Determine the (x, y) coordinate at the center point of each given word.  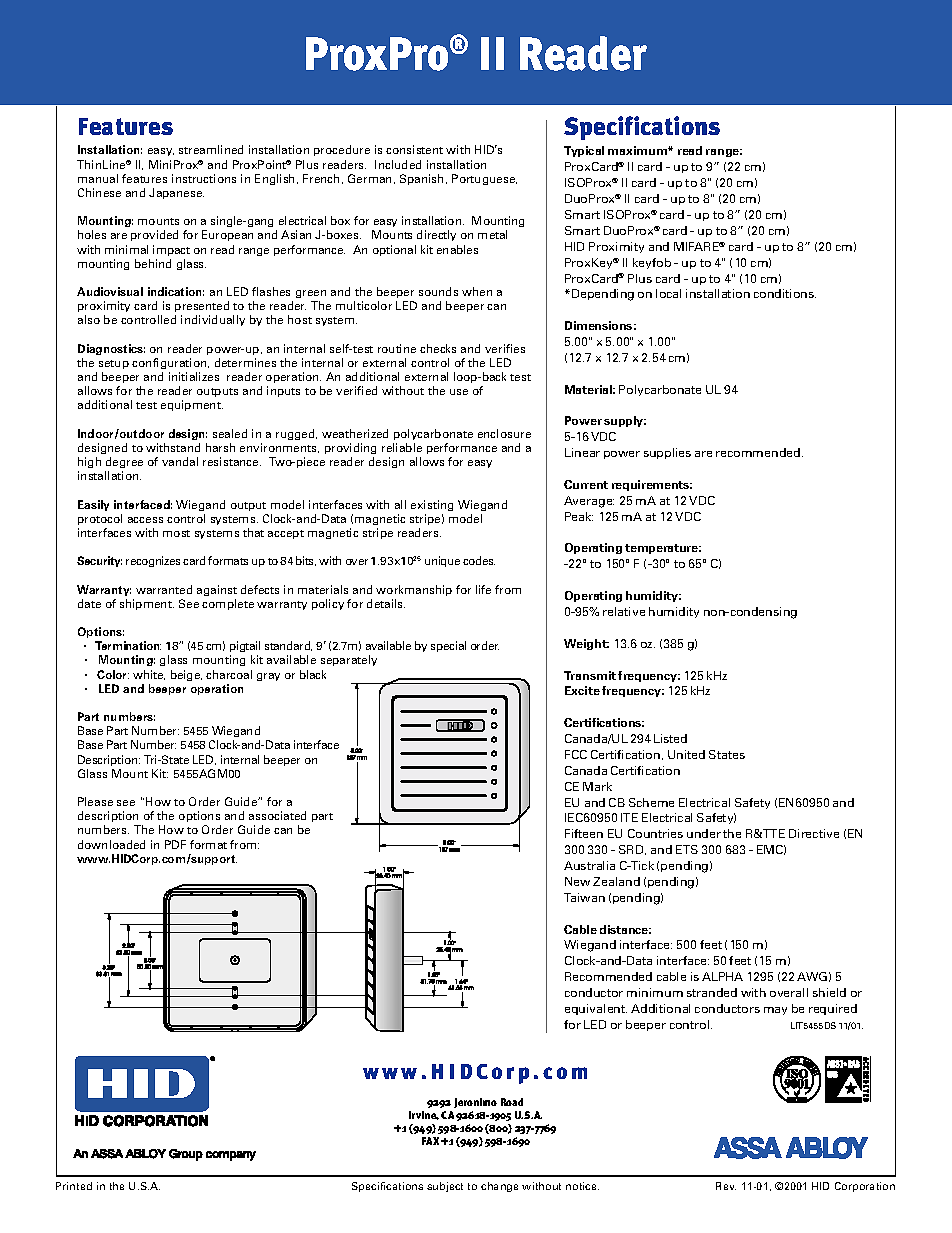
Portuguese (484, 179)
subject (445, 1187)
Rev (726, 1186)
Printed (74, 1186)
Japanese (176, 193)
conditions (785, 293)
